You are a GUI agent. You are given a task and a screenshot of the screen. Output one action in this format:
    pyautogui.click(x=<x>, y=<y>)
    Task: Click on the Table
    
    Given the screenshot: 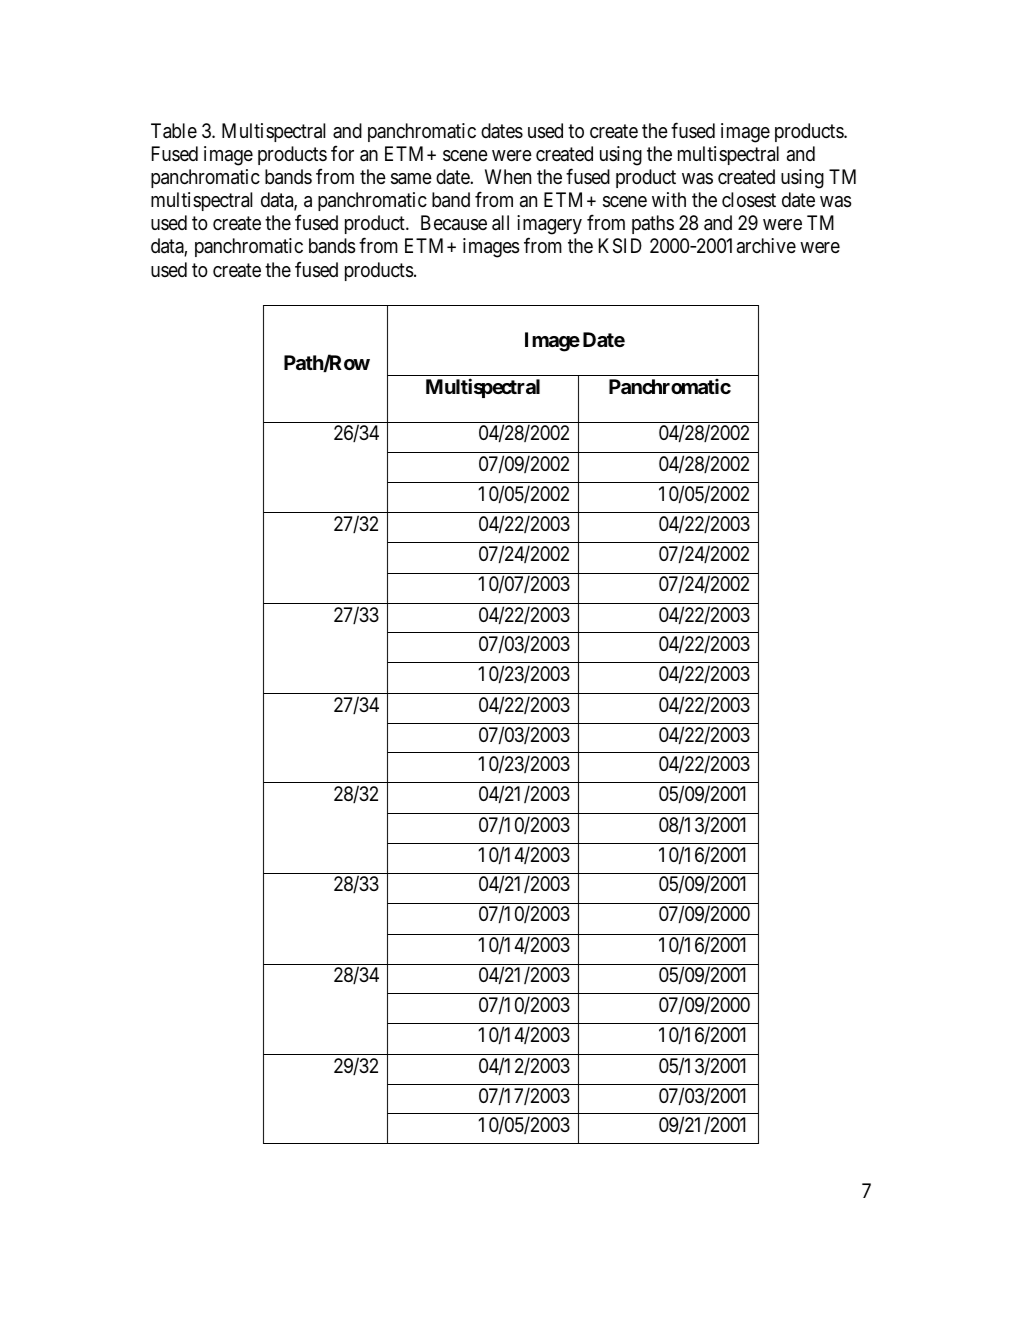 What is the action you would take?
    pyautogui.click(x=174, y=131)
